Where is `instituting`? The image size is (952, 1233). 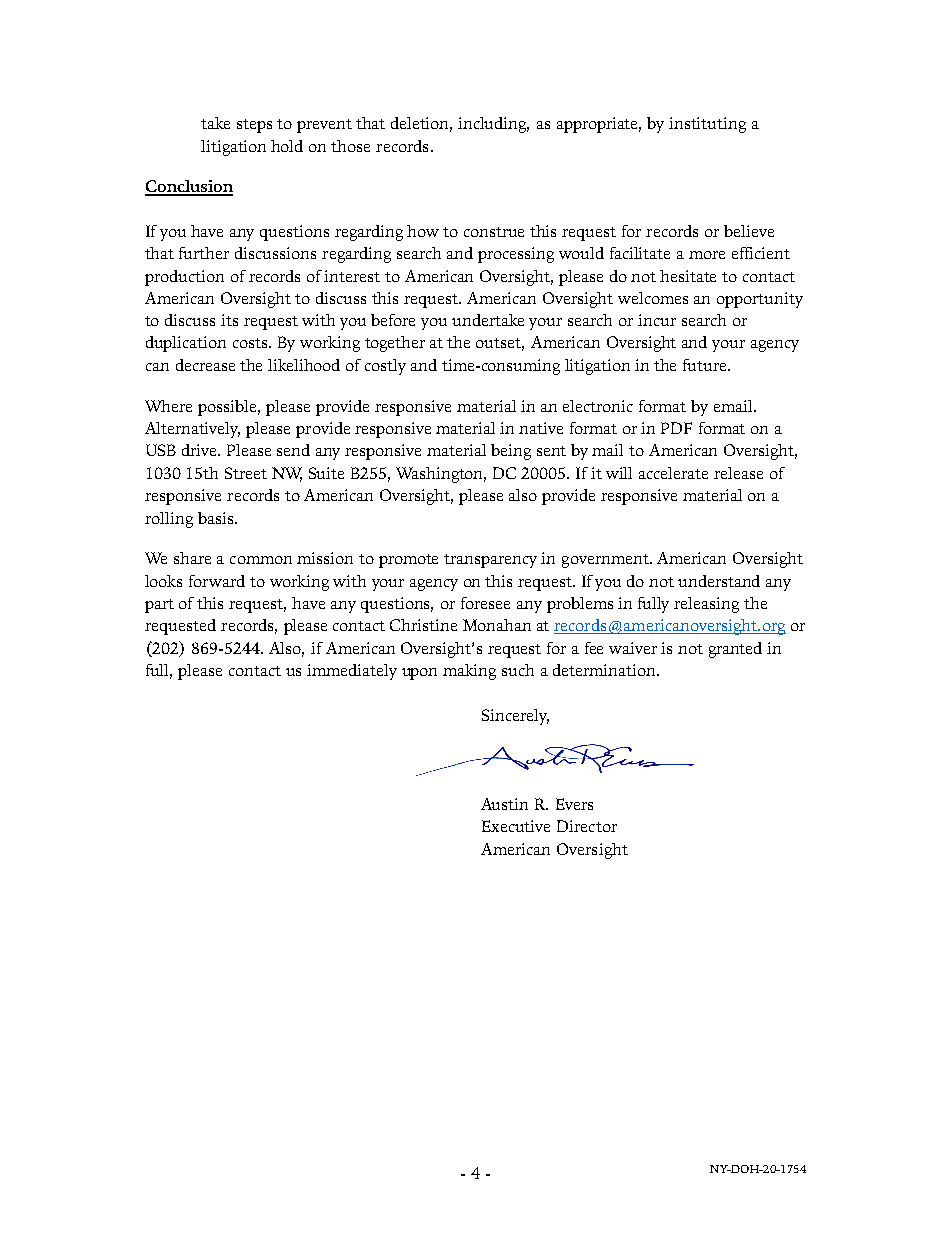 instituting is located at coordinates (707, 125).
